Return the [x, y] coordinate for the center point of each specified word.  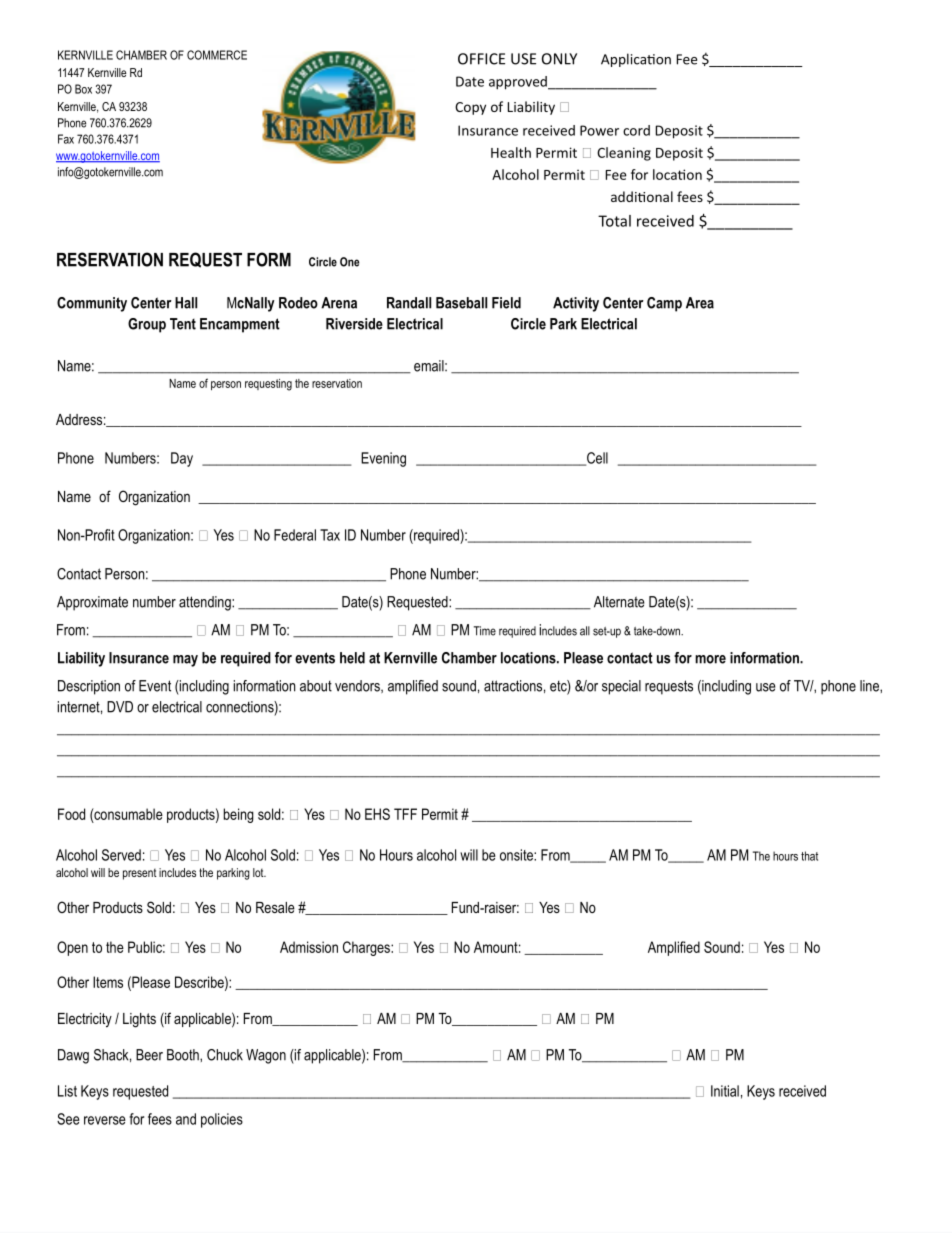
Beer [149, 1055]
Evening [383, 459]
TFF [405, 814]
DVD [120, 707]
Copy [470, 108]
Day [182, 459]
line [870, 686]
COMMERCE [217, 55]
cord [636, 130]
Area [700, 303]
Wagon [266, 1056]
